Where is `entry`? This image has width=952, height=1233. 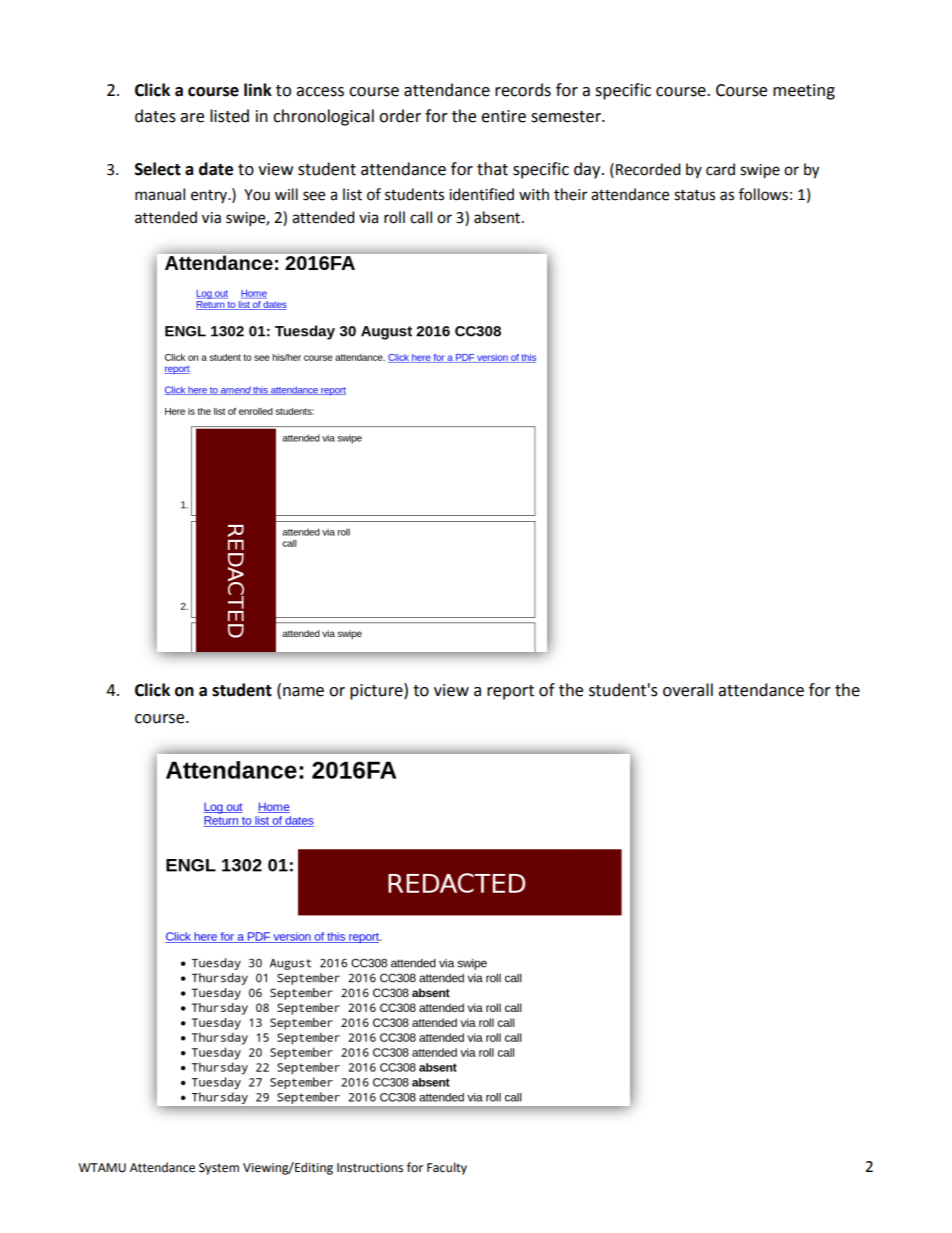
entry is located at coordinates (210, 196).
